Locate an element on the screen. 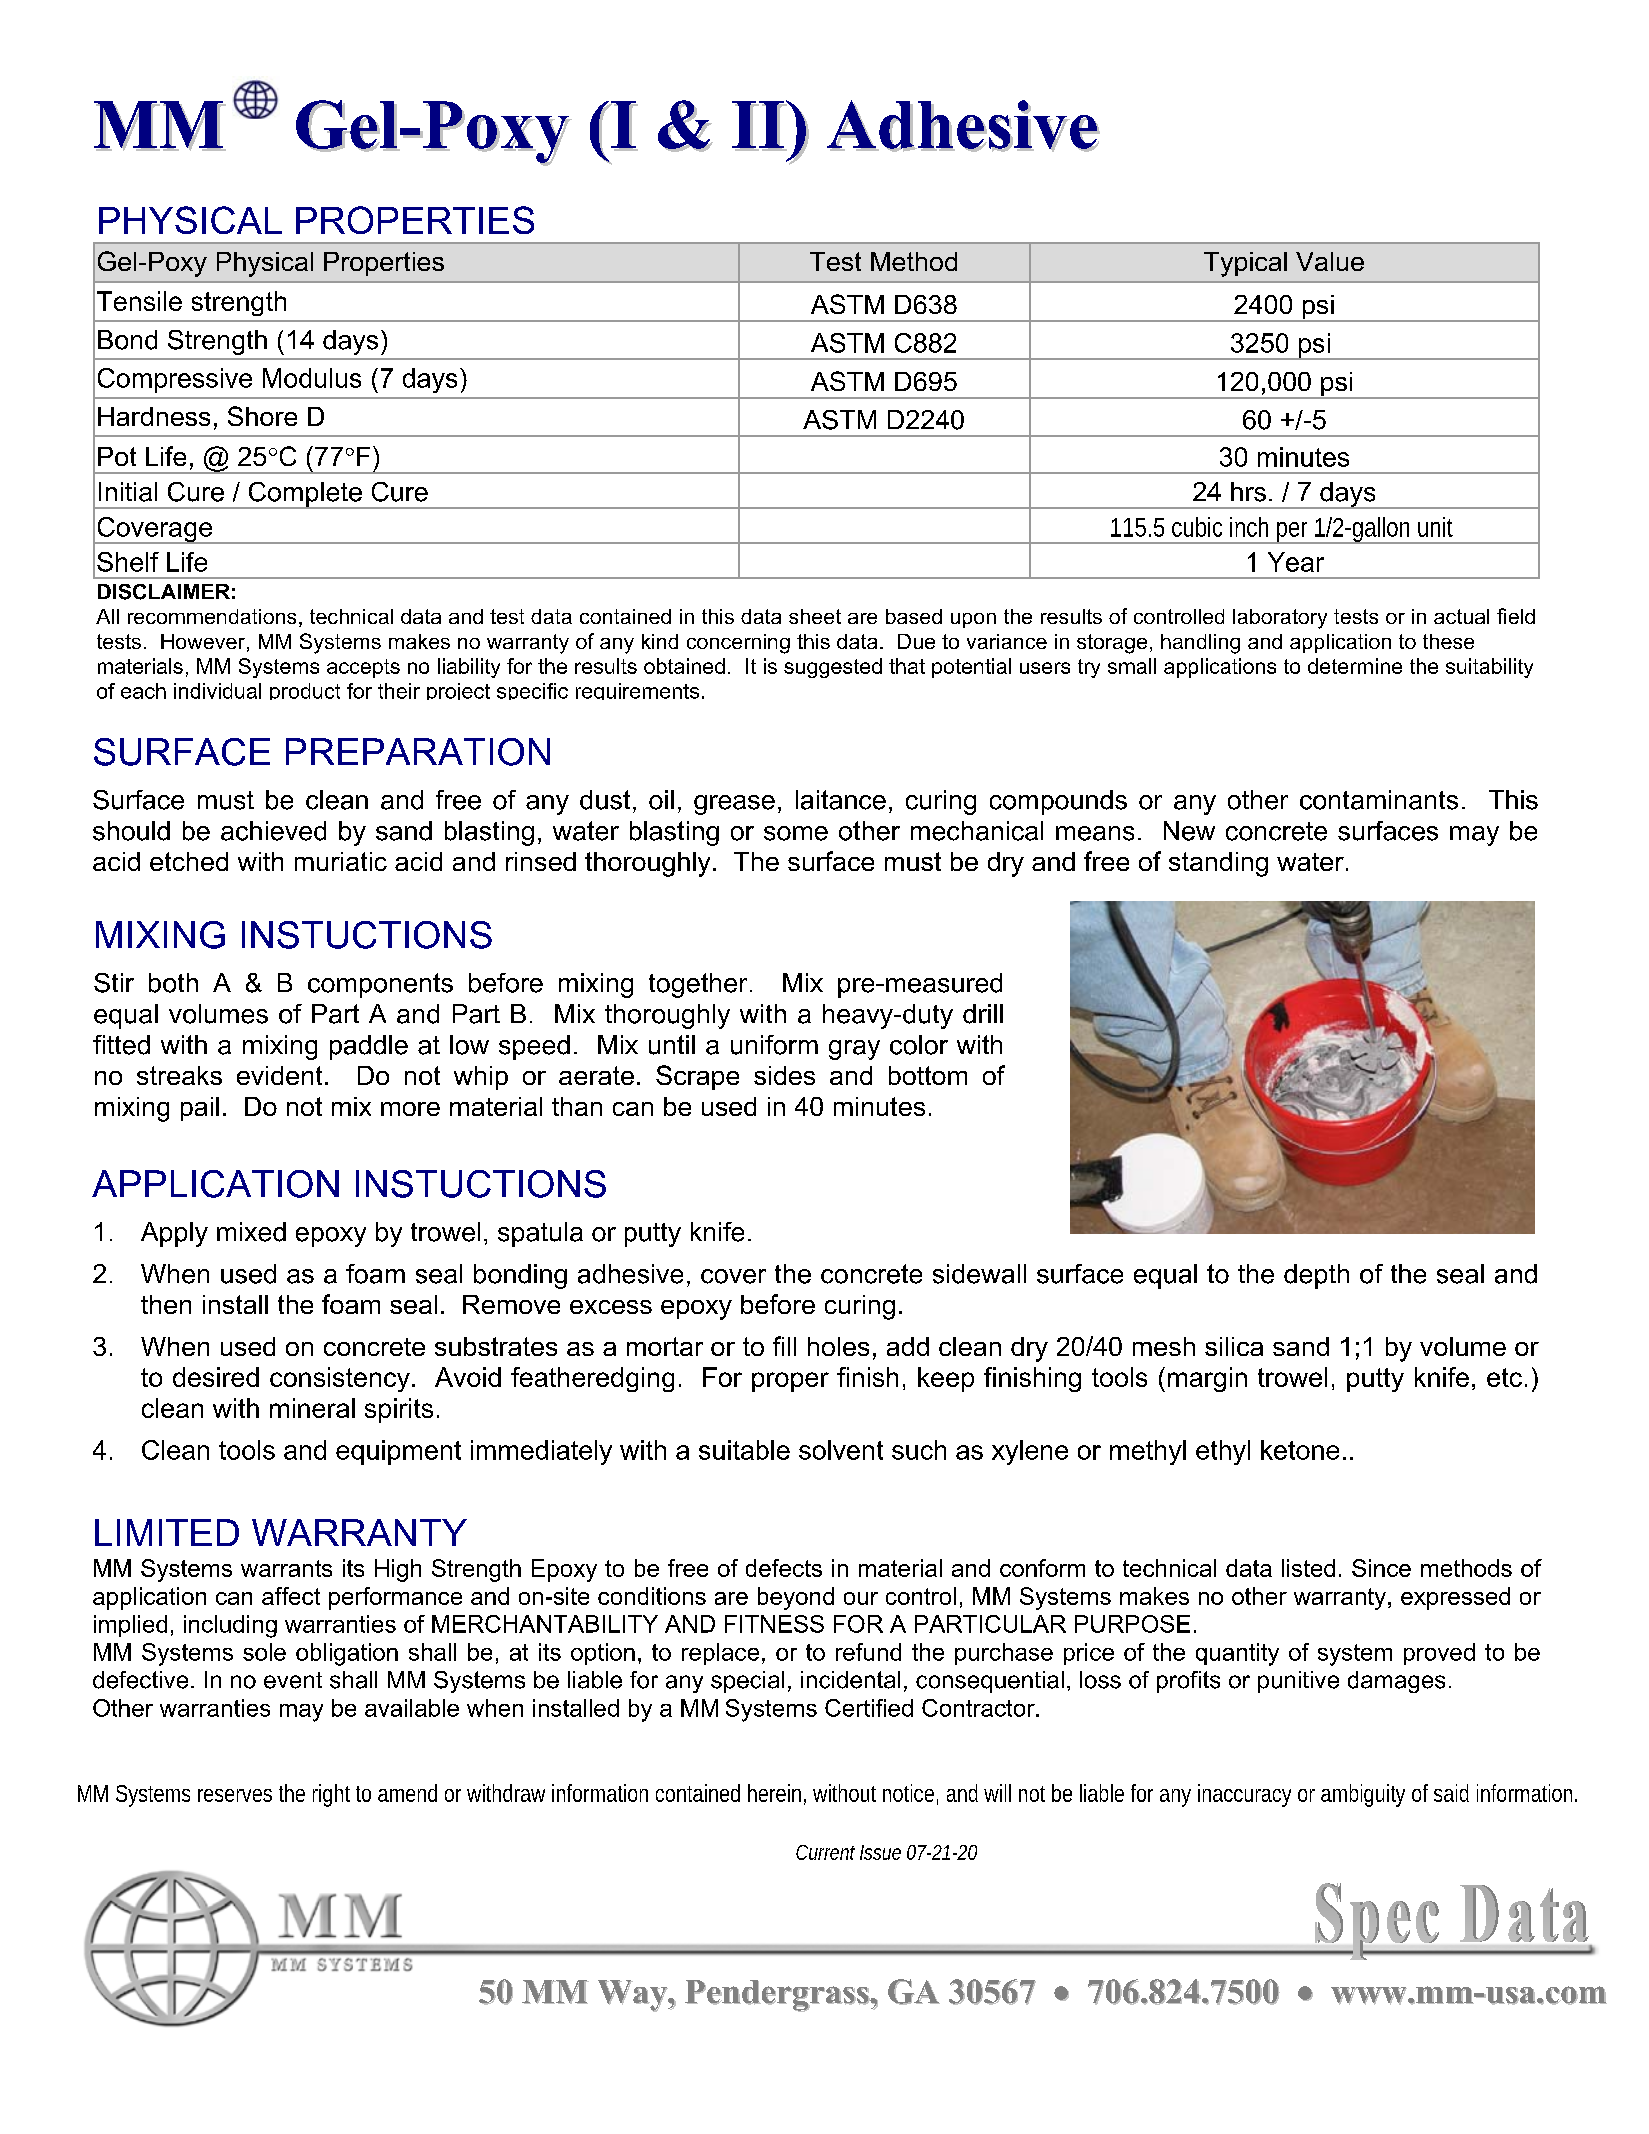 Image resolution: width=1649 pixels, height=2134 pixels. gray is located at coordinates (854, 1050).
